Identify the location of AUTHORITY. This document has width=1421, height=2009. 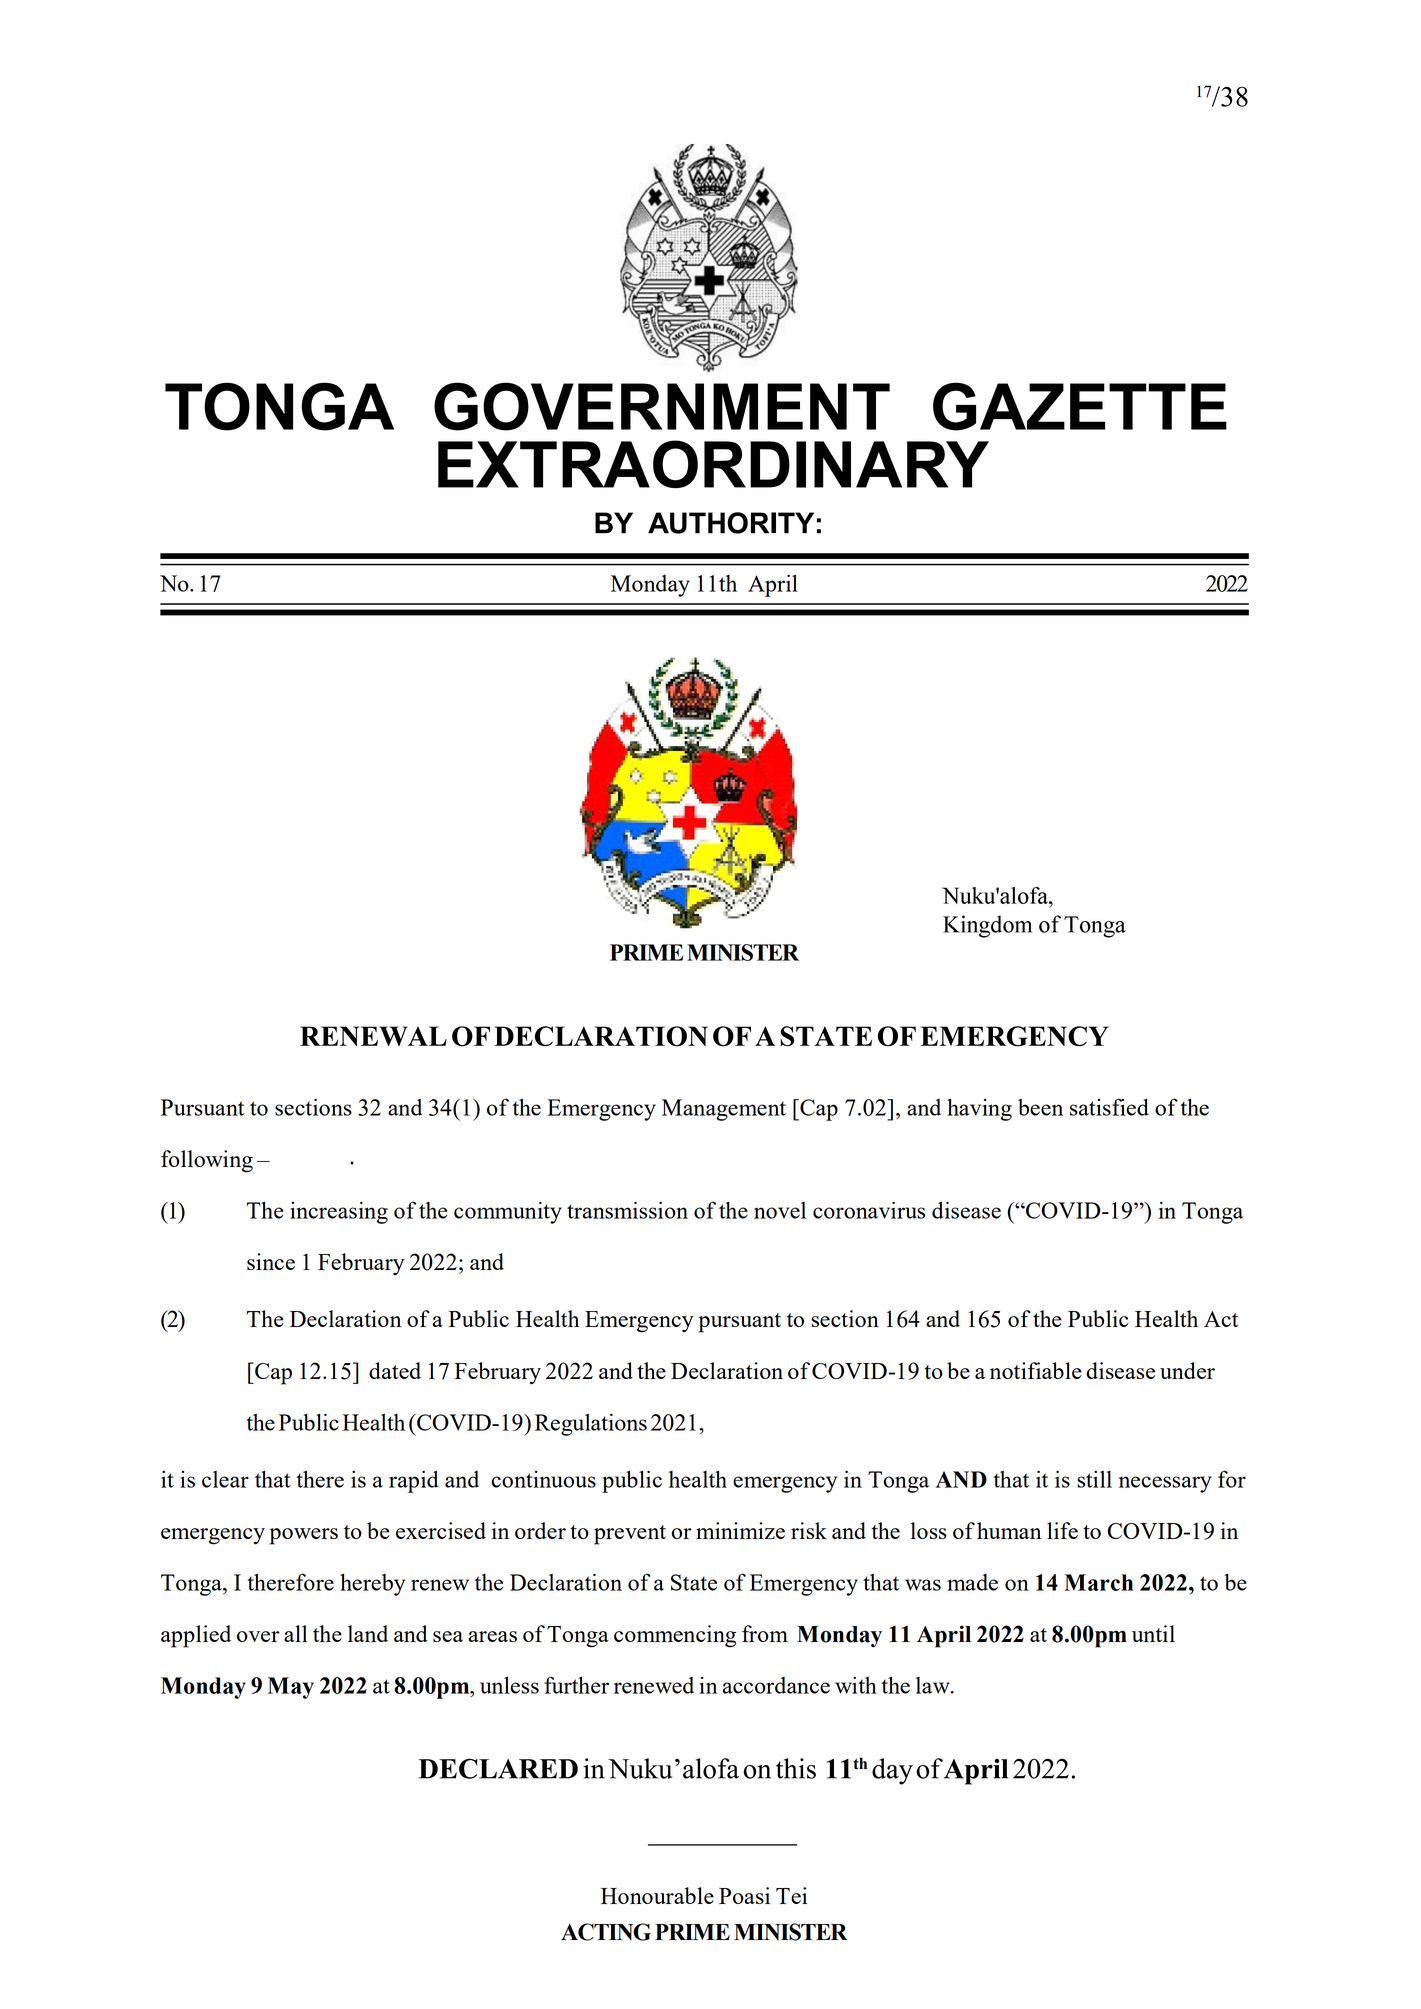
(731, 523).
